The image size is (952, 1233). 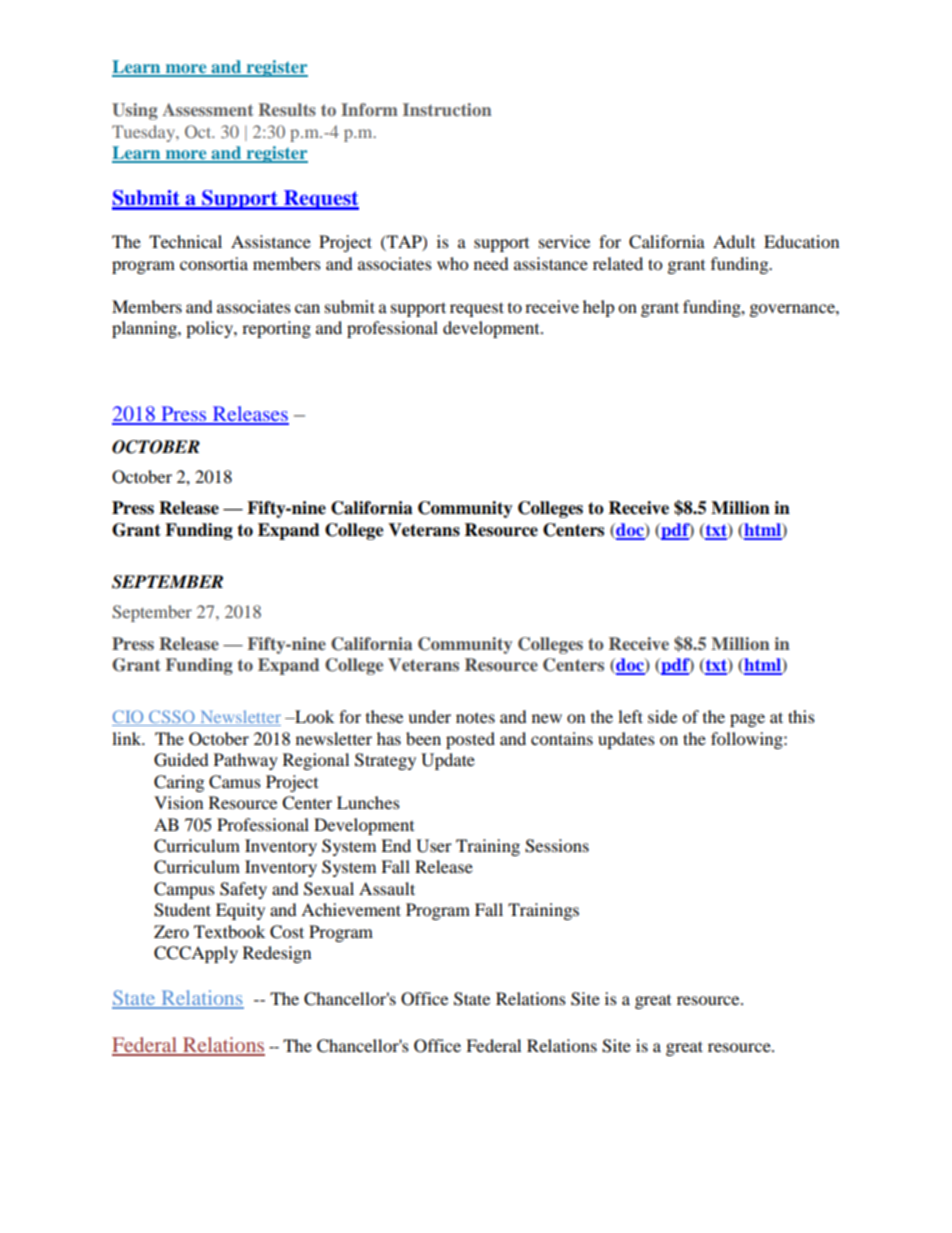 What do you see at coordinates (387, 888) in the page?
I see `Assault` at bounding box center [387, 888].
